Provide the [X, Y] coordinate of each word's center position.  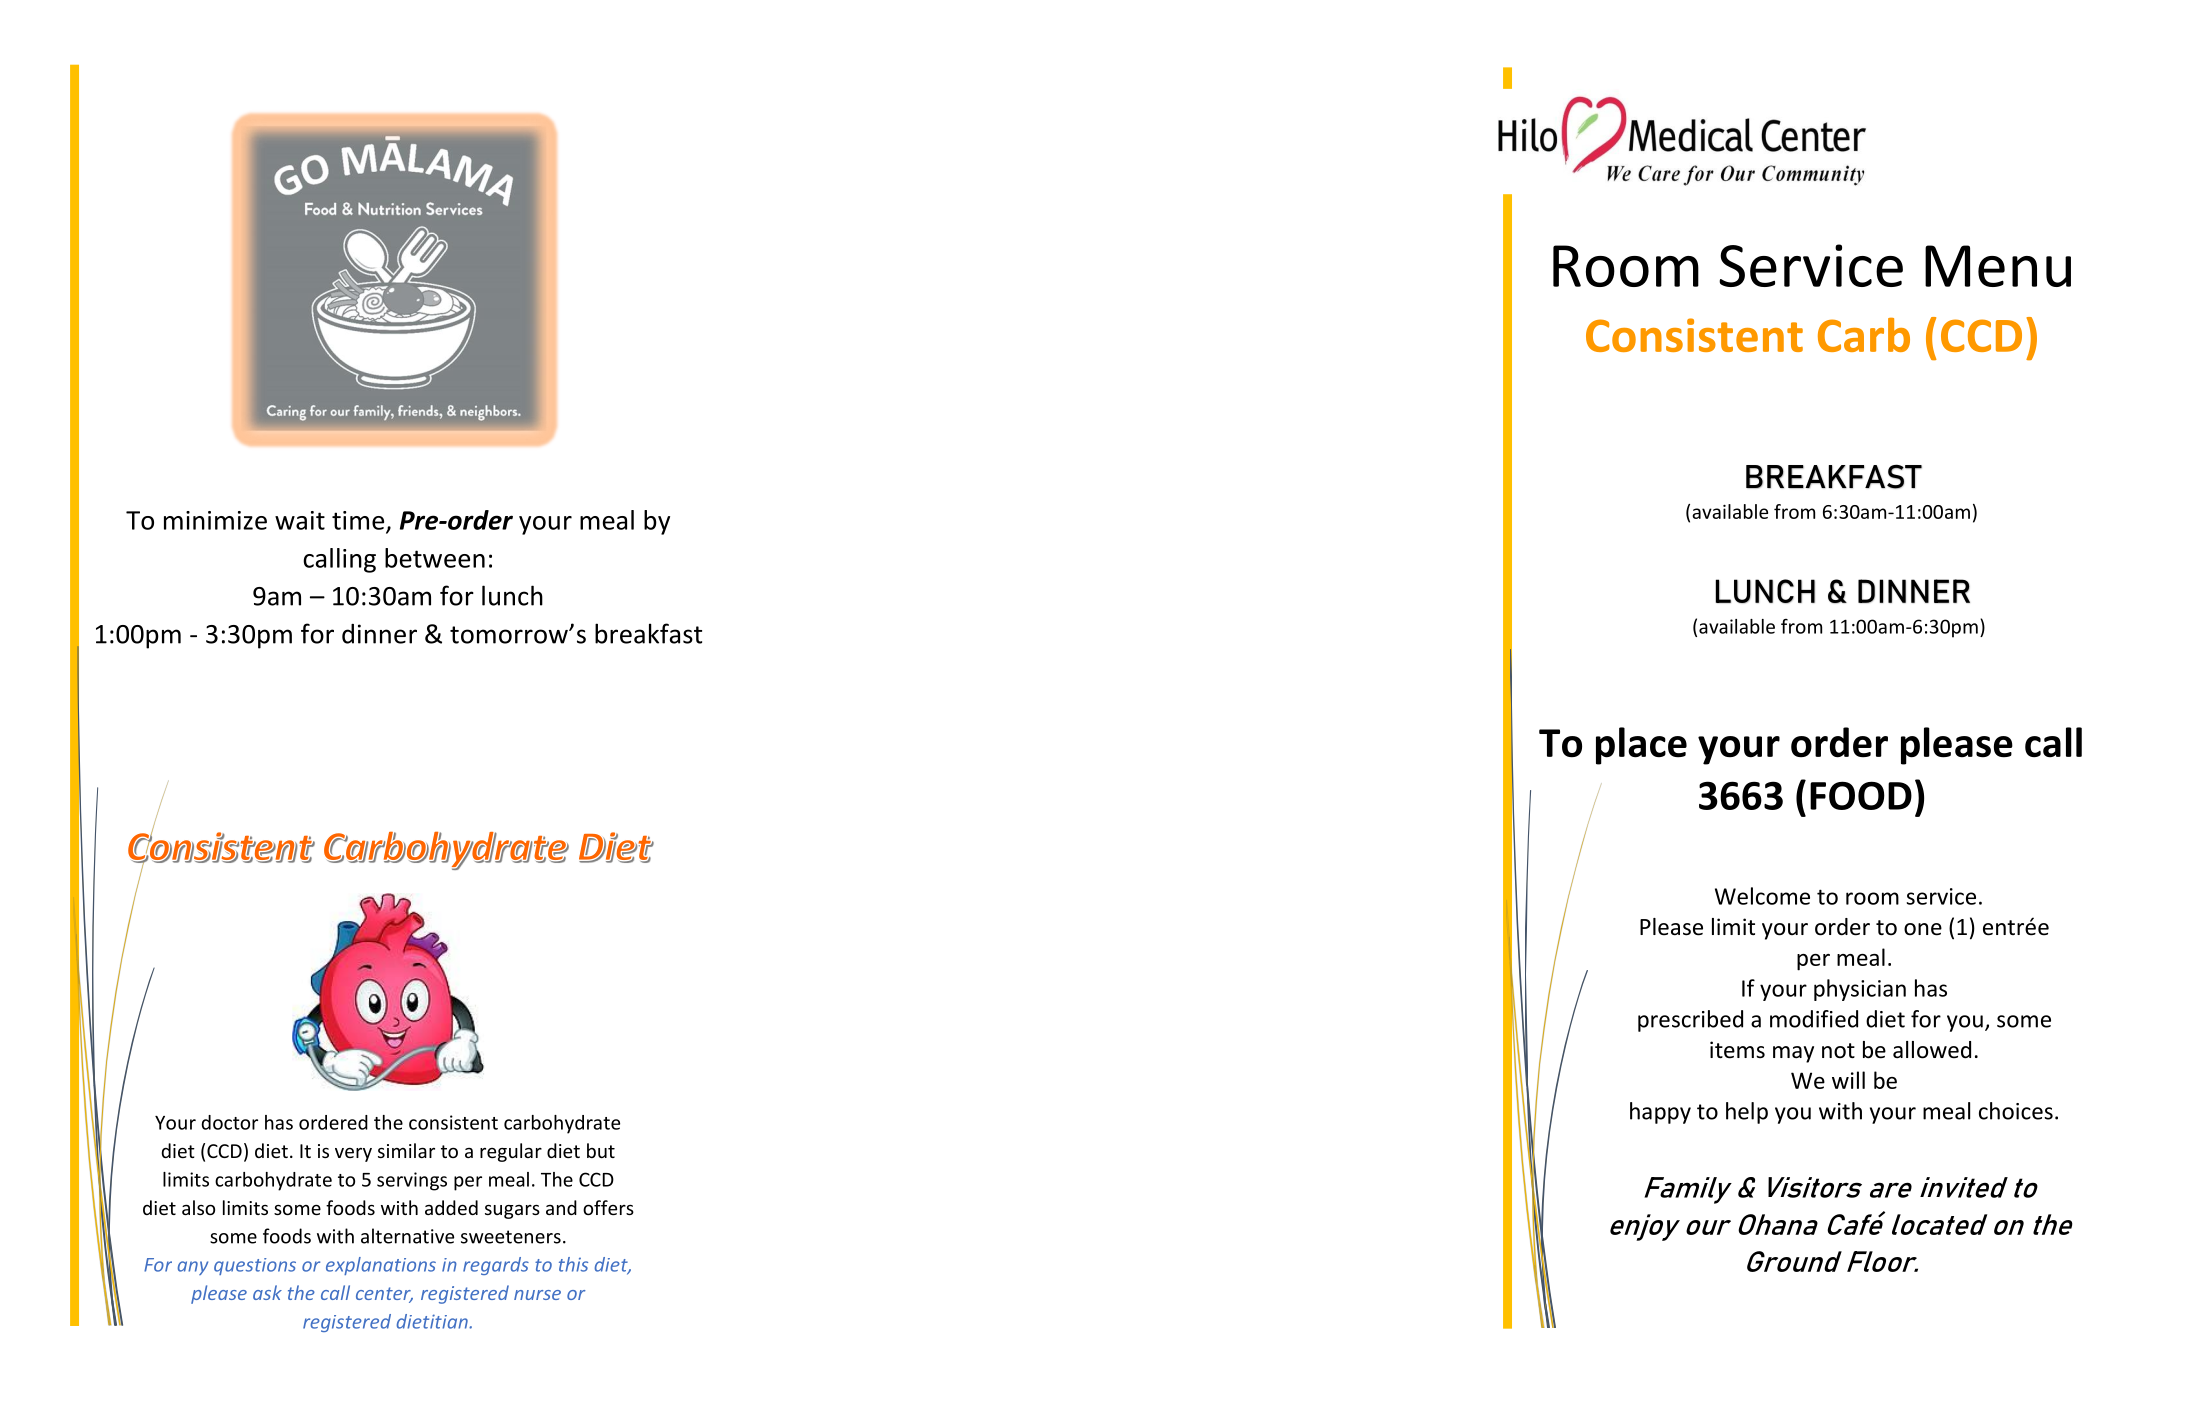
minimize [215, 520]
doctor [229, 1122]
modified [1814, 1019]
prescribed [1690, 1021]
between [435, 558]
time [359, 521]
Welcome [1762, 896]
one [1923, 929]
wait [300, 520]
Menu [1998, 266]
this [573, 1264]
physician [1860, 990]
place [1641, 746]
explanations [381, 1266]
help [1747, 1113]
